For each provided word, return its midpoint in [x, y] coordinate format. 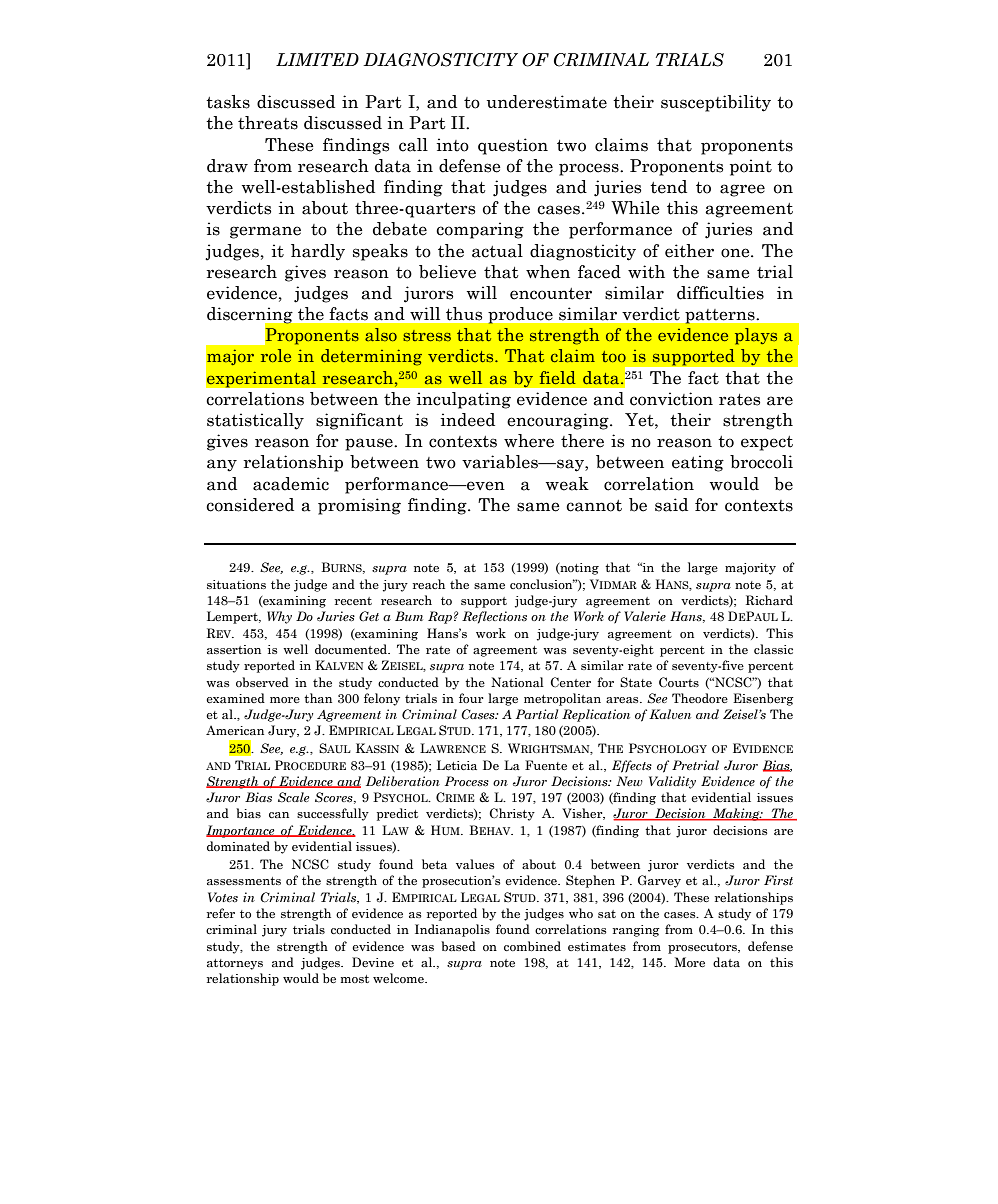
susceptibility [716, 103]
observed [262, 682]
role [276, 355]
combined [532, 946]
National [517, 682]
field [558, 377]
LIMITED [317, 59]
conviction [671, 399]
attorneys [235, 964]
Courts [679, 682]
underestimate [547, 102]
